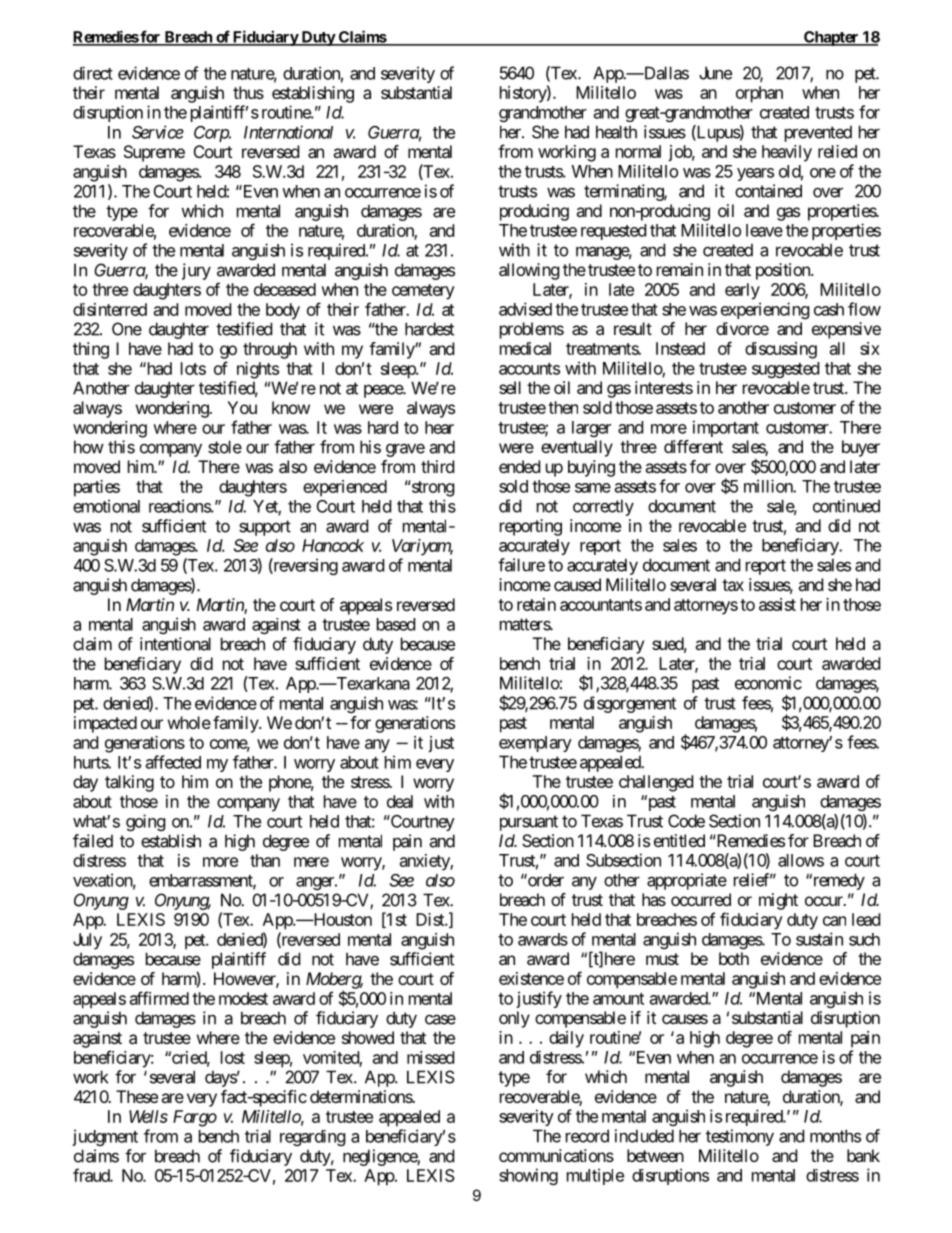 This screenshot has height=1233, width=952. Describe the element at coordinates (528, 1176) in the screenshot. I see `showing` at that location.
